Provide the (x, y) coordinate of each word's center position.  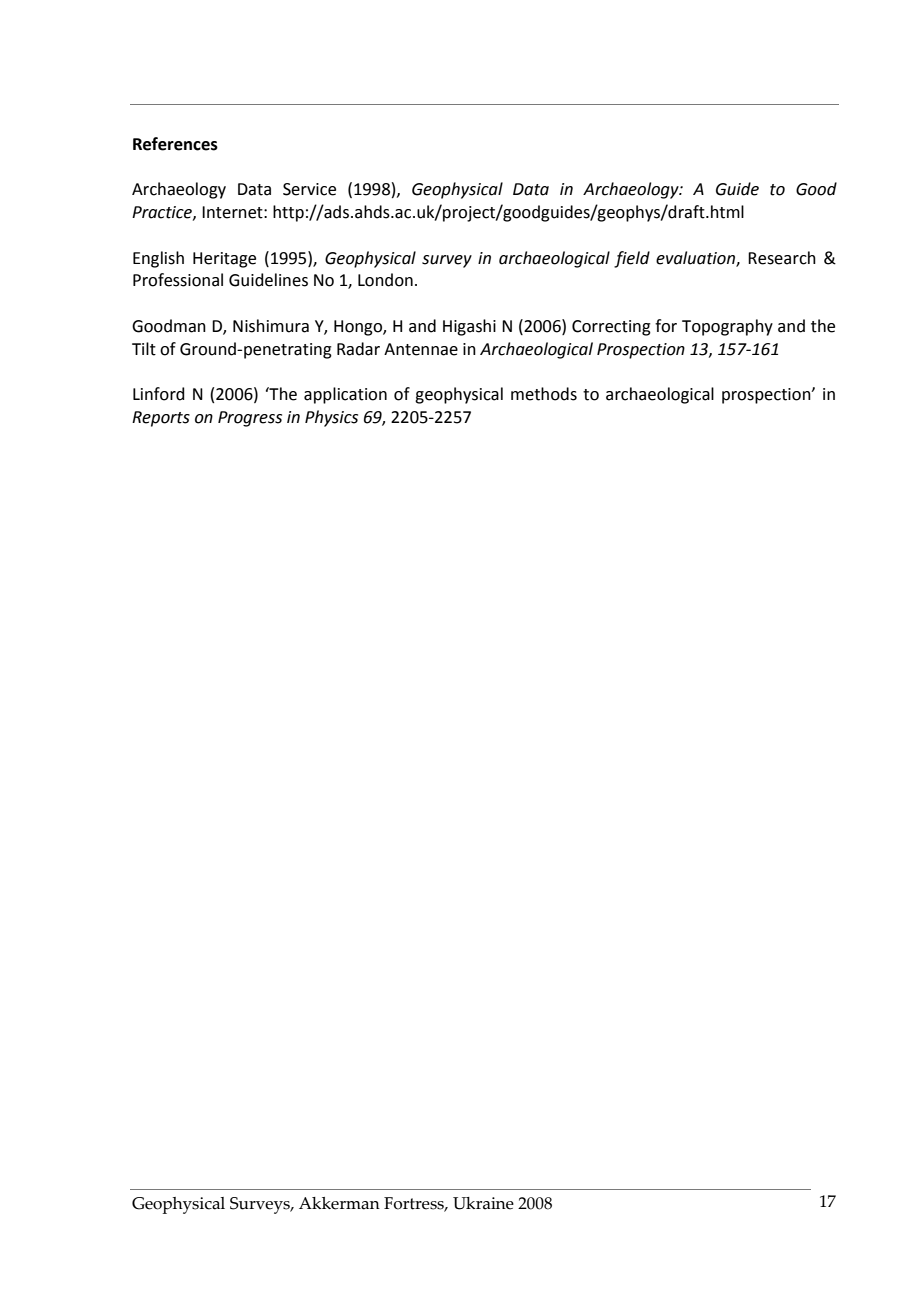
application (345, 395)
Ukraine (483, 1203)
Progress (250, 419)
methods (544, 394)
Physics (331, 418)
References (175, 144)
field (632, 259)
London (385, 280)
